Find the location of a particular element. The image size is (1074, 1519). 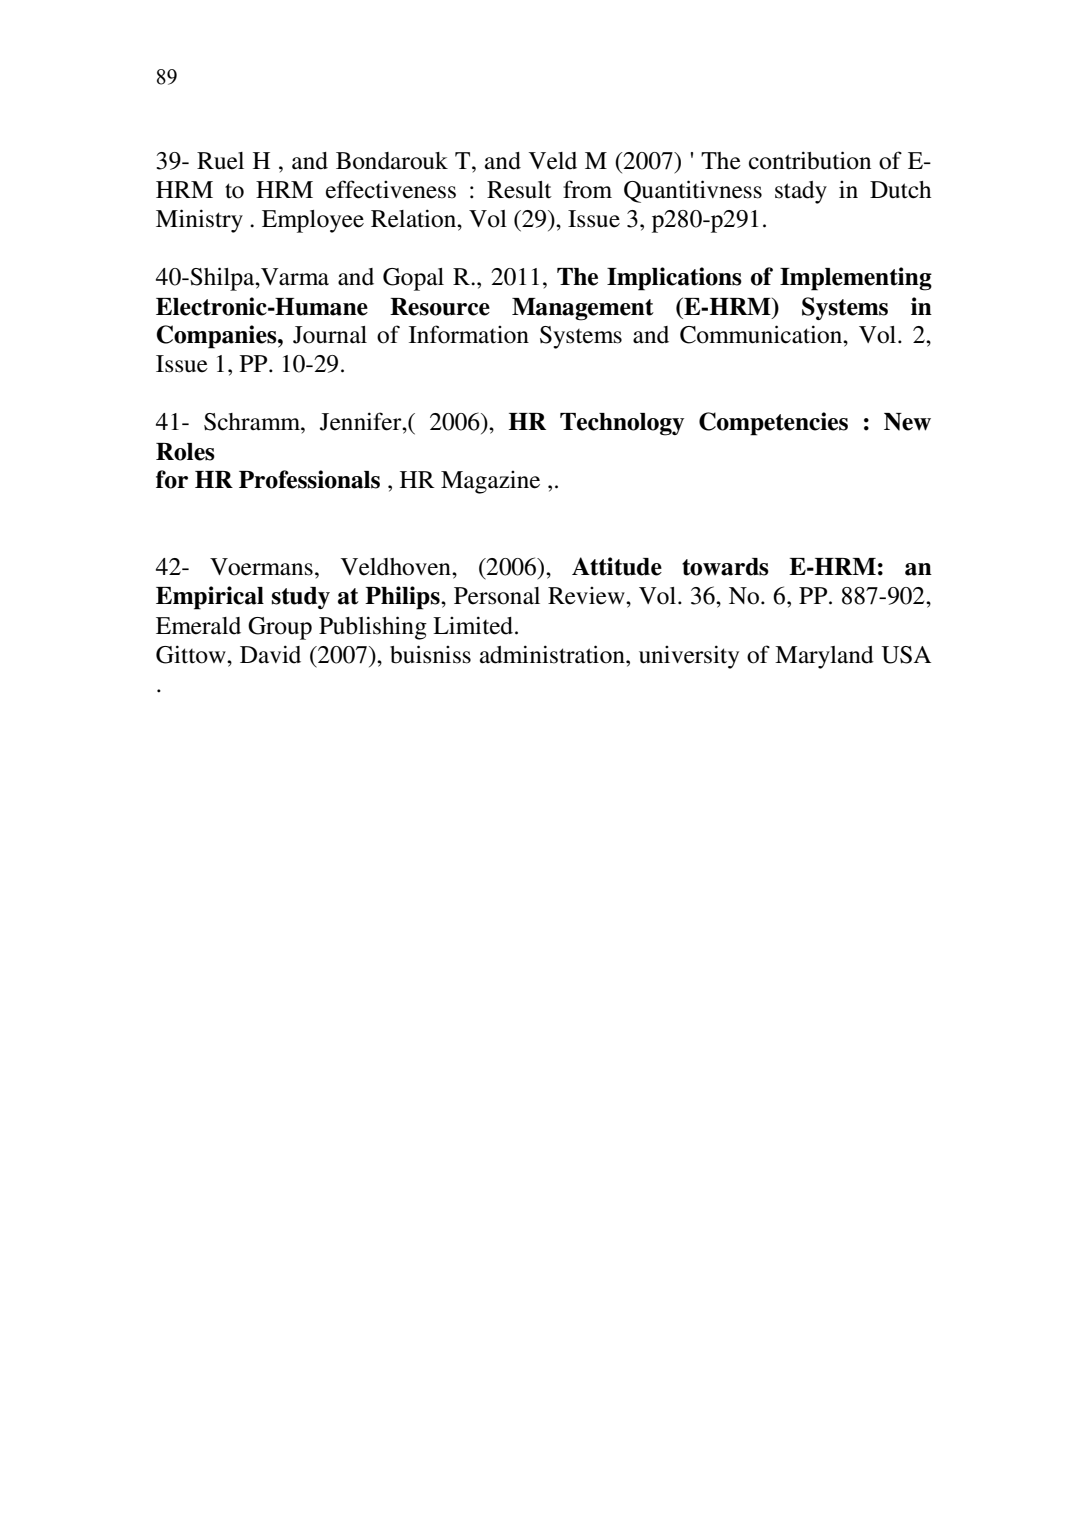

Roles is located at coordinates (185, 452).
